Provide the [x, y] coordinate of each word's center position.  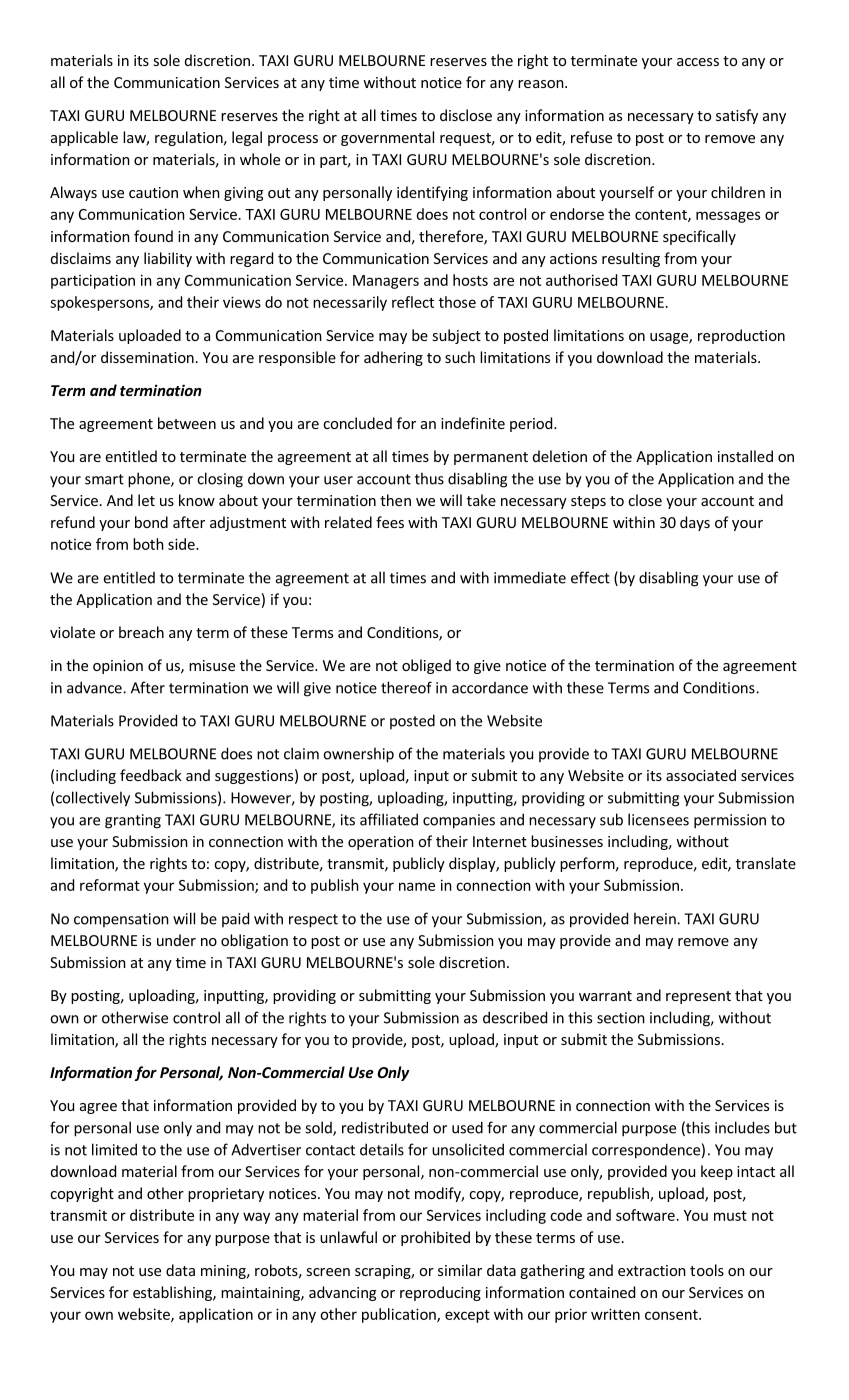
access [698, 62]
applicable [84, 138]
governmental [387, 138]
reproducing [440, 1293]
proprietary [226, 1195]
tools [707, 1270]
